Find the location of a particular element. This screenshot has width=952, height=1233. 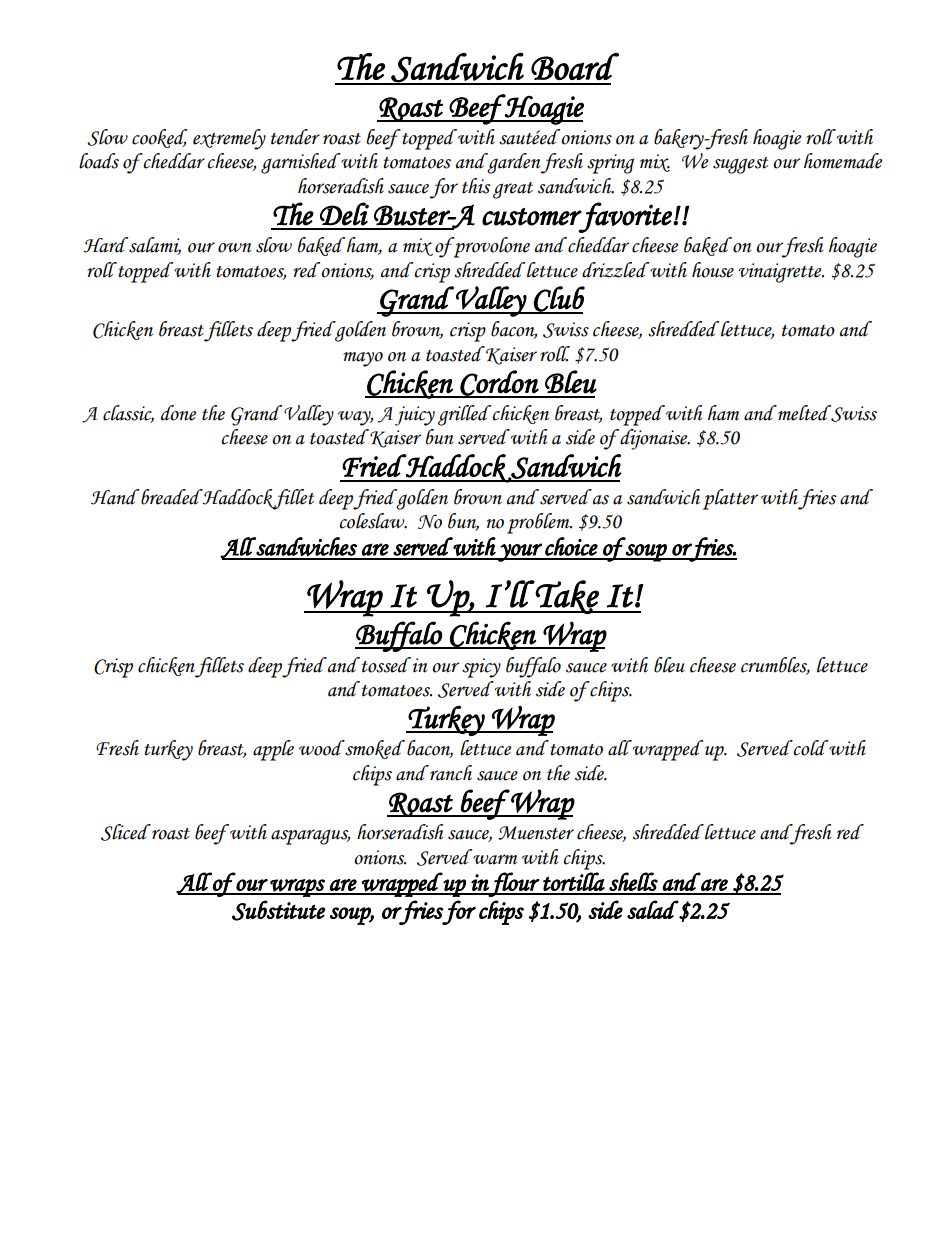

platter is located at coordinates (730, 499).
